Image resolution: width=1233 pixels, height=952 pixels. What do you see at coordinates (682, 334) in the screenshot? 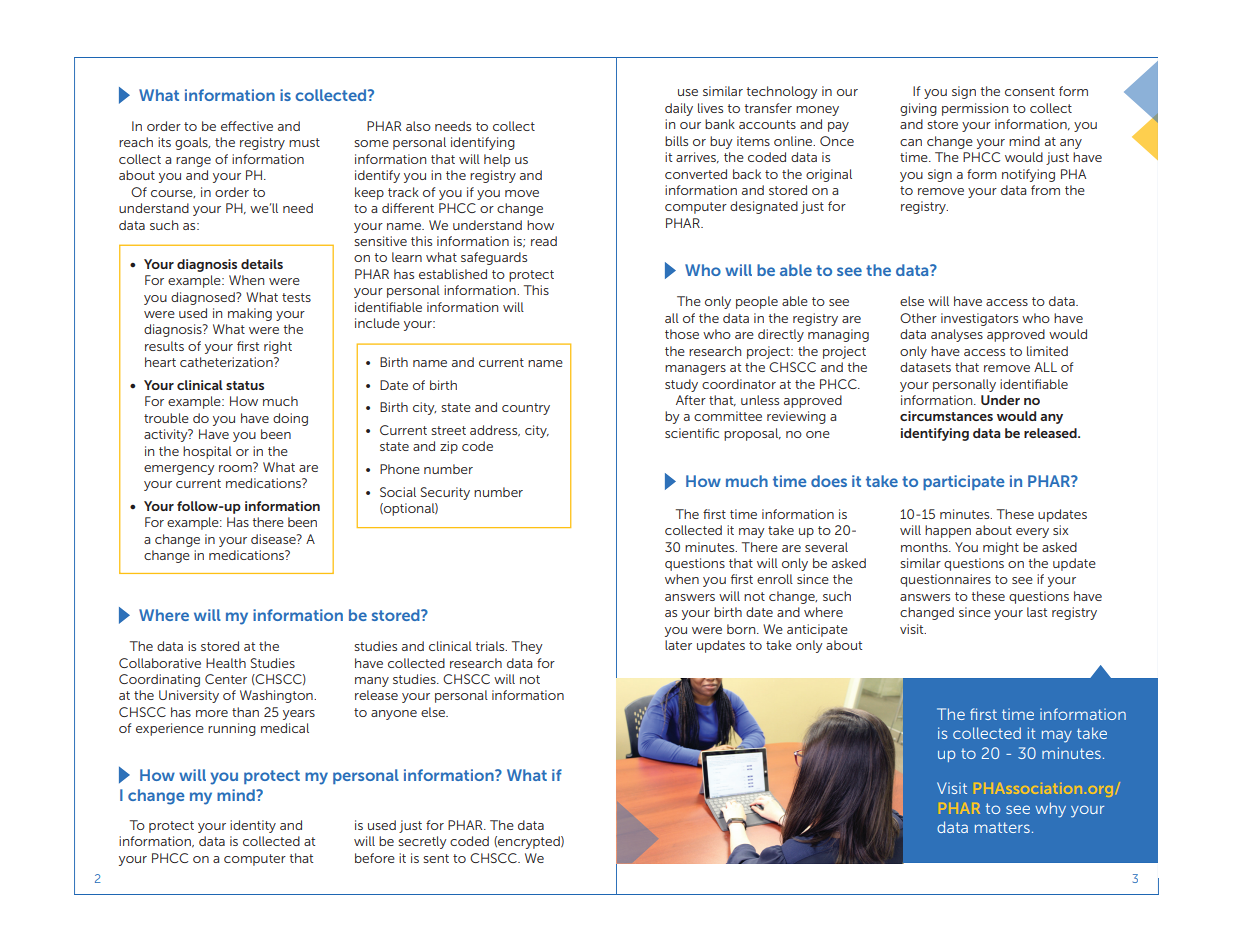
I see `those` at bounding box center [682, 334].
